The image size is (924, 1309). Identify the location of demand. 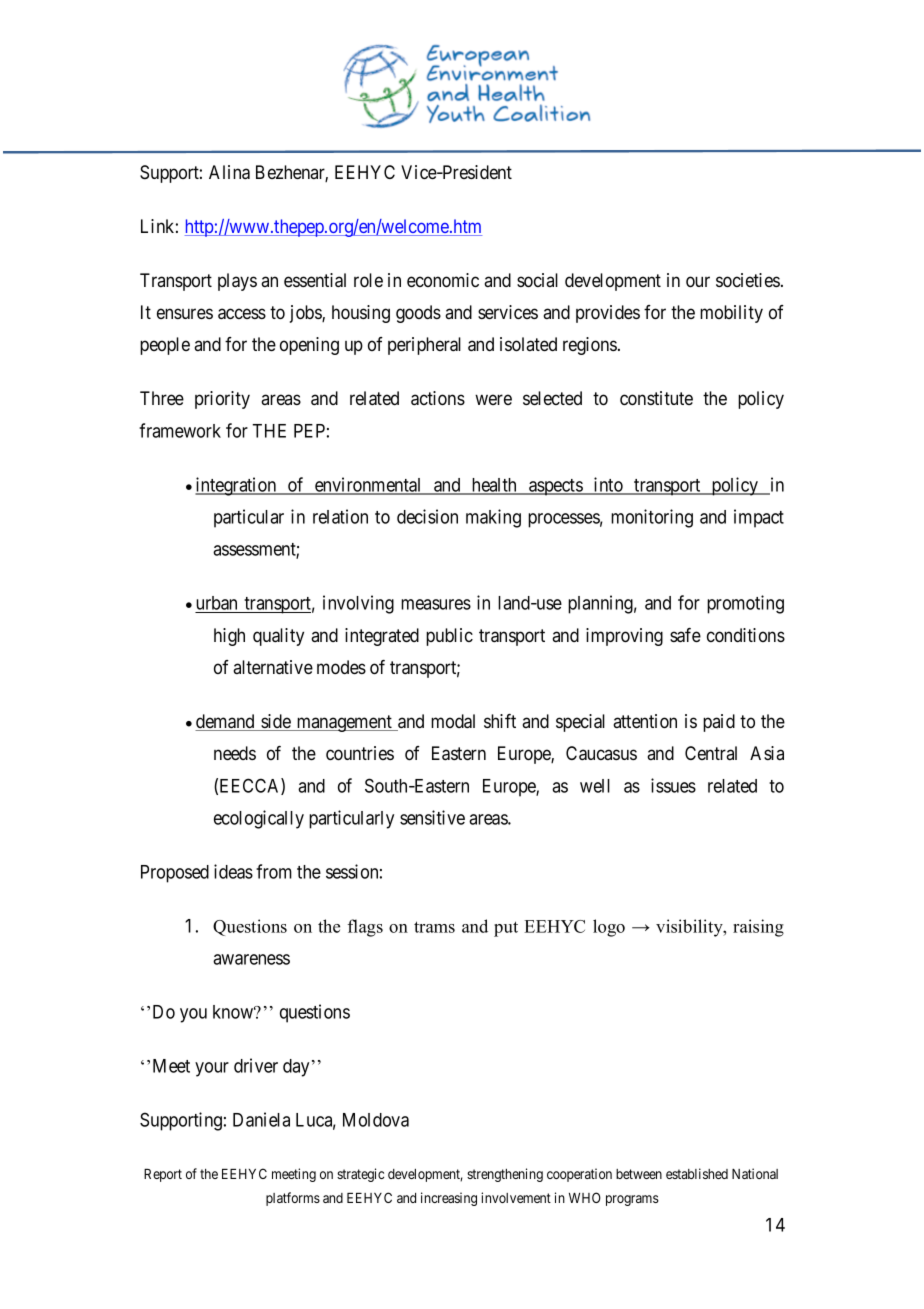
(226, 722).
